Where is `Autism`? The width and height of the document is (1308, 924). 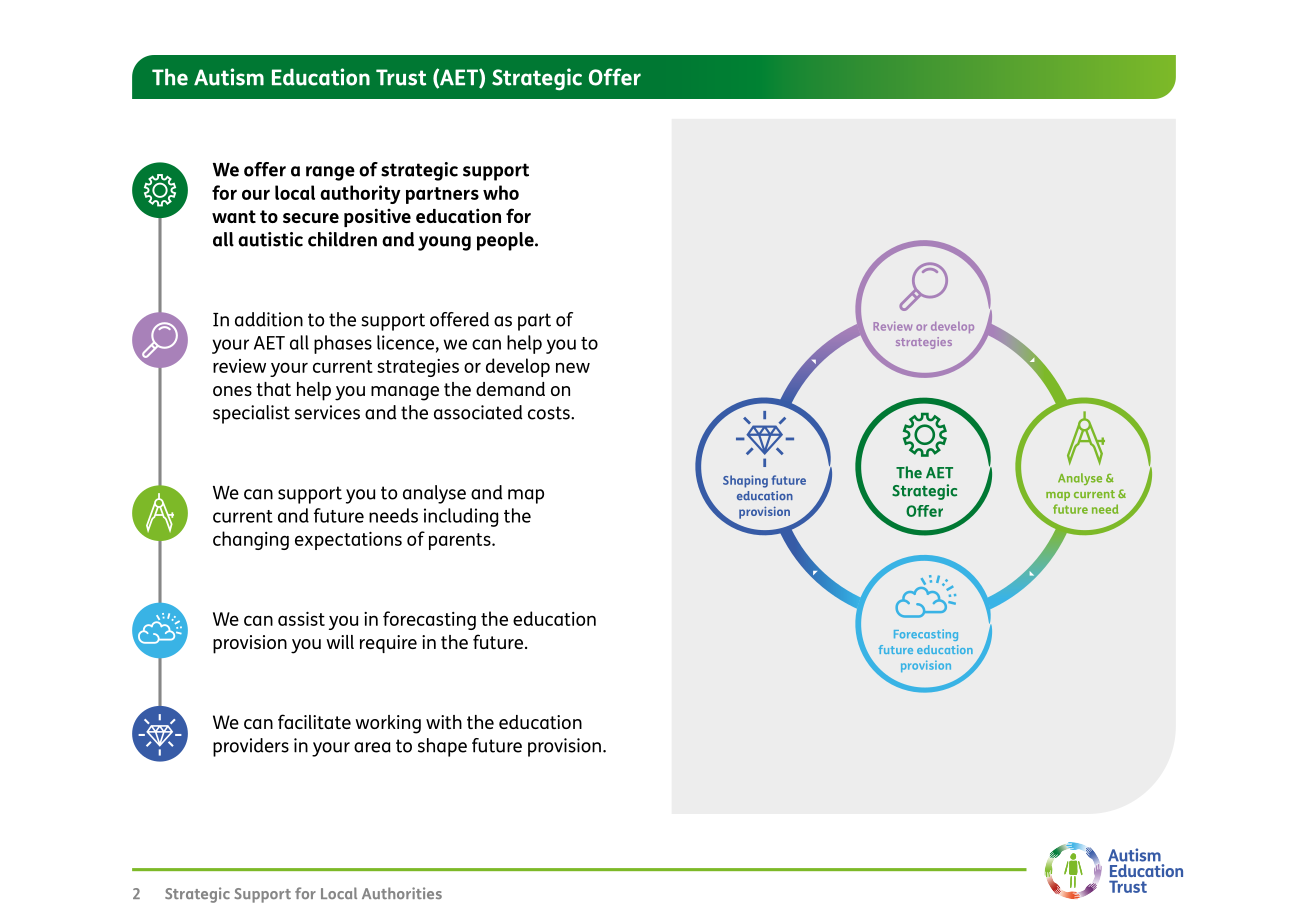
Autism is located at coordinates (229, 77).
